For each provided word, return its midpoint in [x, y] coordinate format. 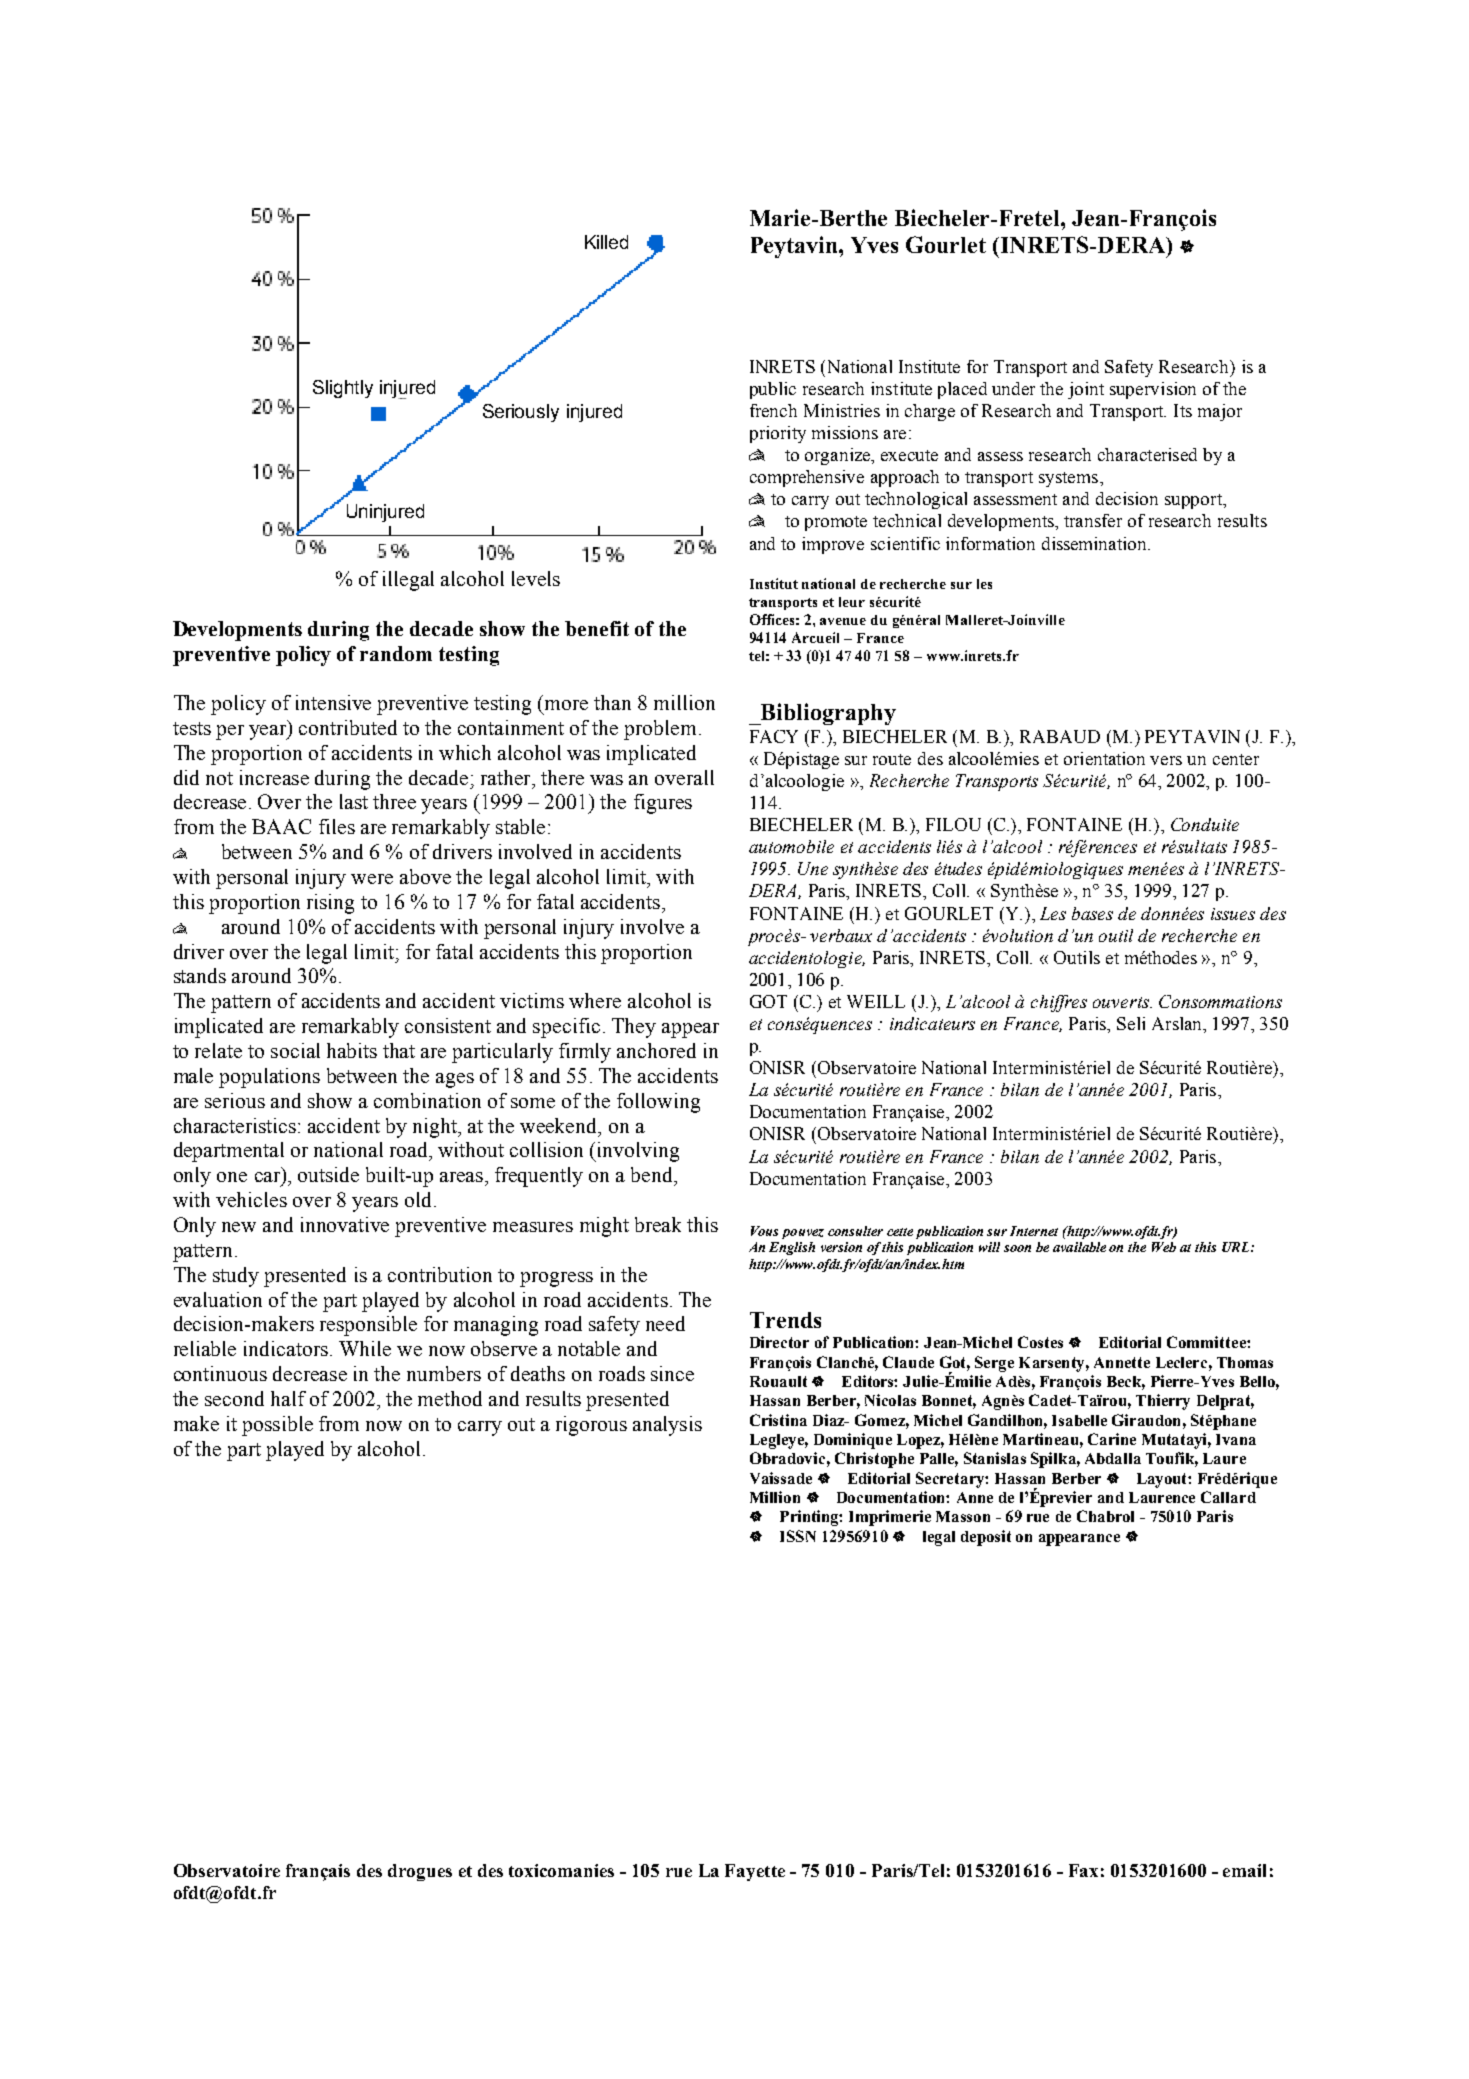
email [1244, 1870]
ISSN [798, 1536]
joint [1086, 390]
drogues [420, 1872]
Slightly [343, 389]
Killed [606, 242]
